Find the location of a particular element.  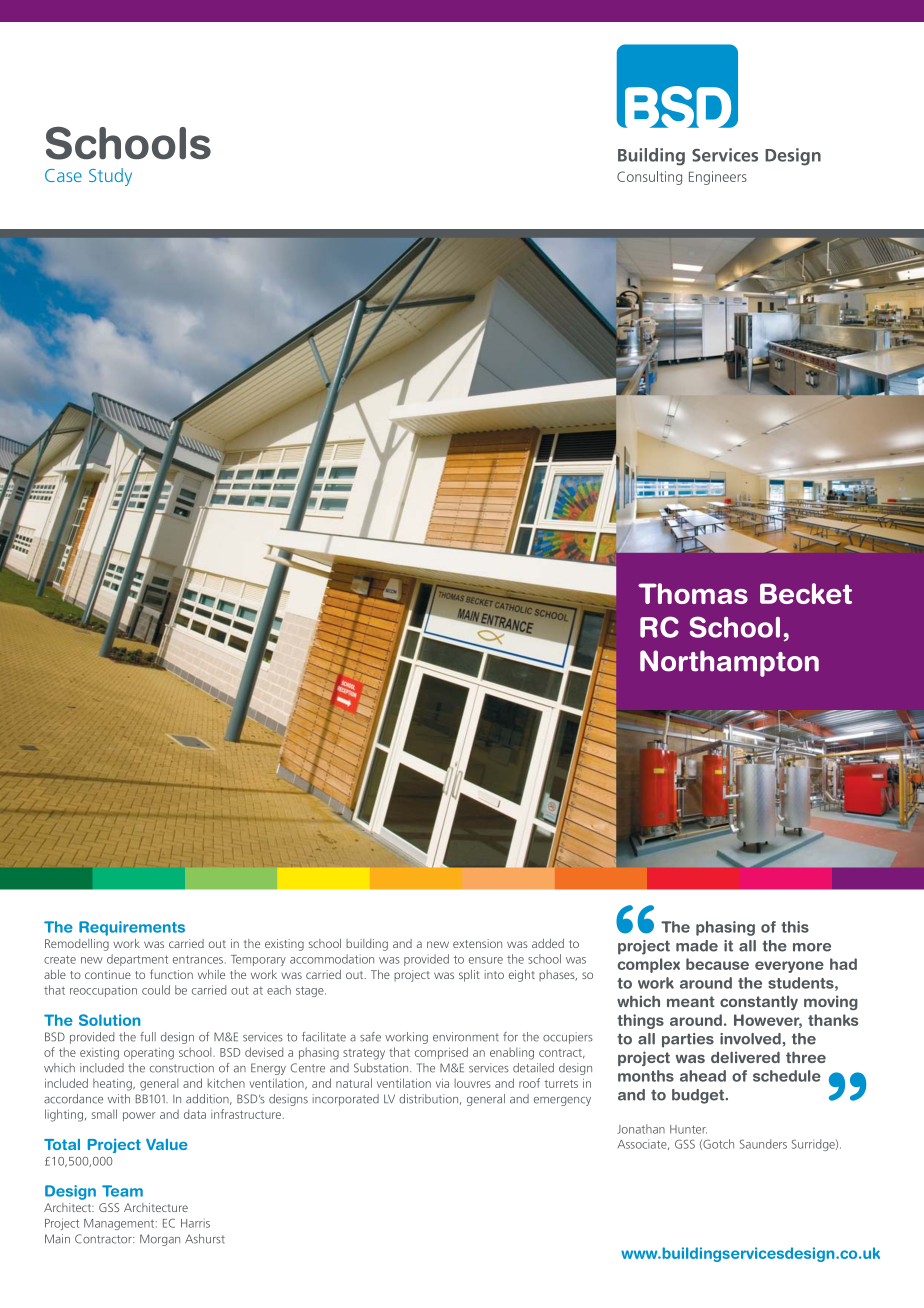

Thomas is located at coordinates (693, 593).
